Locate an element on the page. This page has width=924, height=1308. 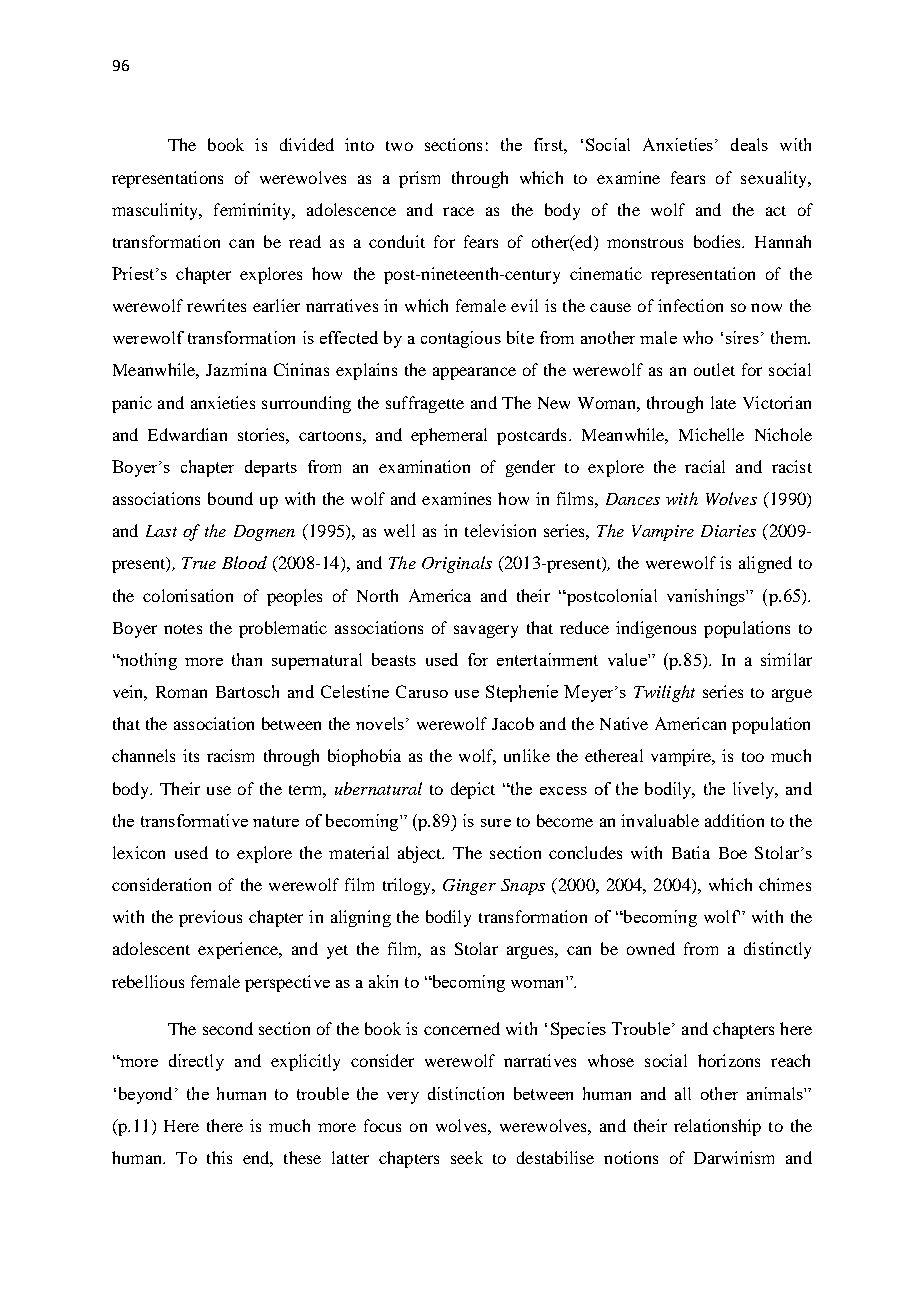
femininity is located at coordinates (253, 211).
